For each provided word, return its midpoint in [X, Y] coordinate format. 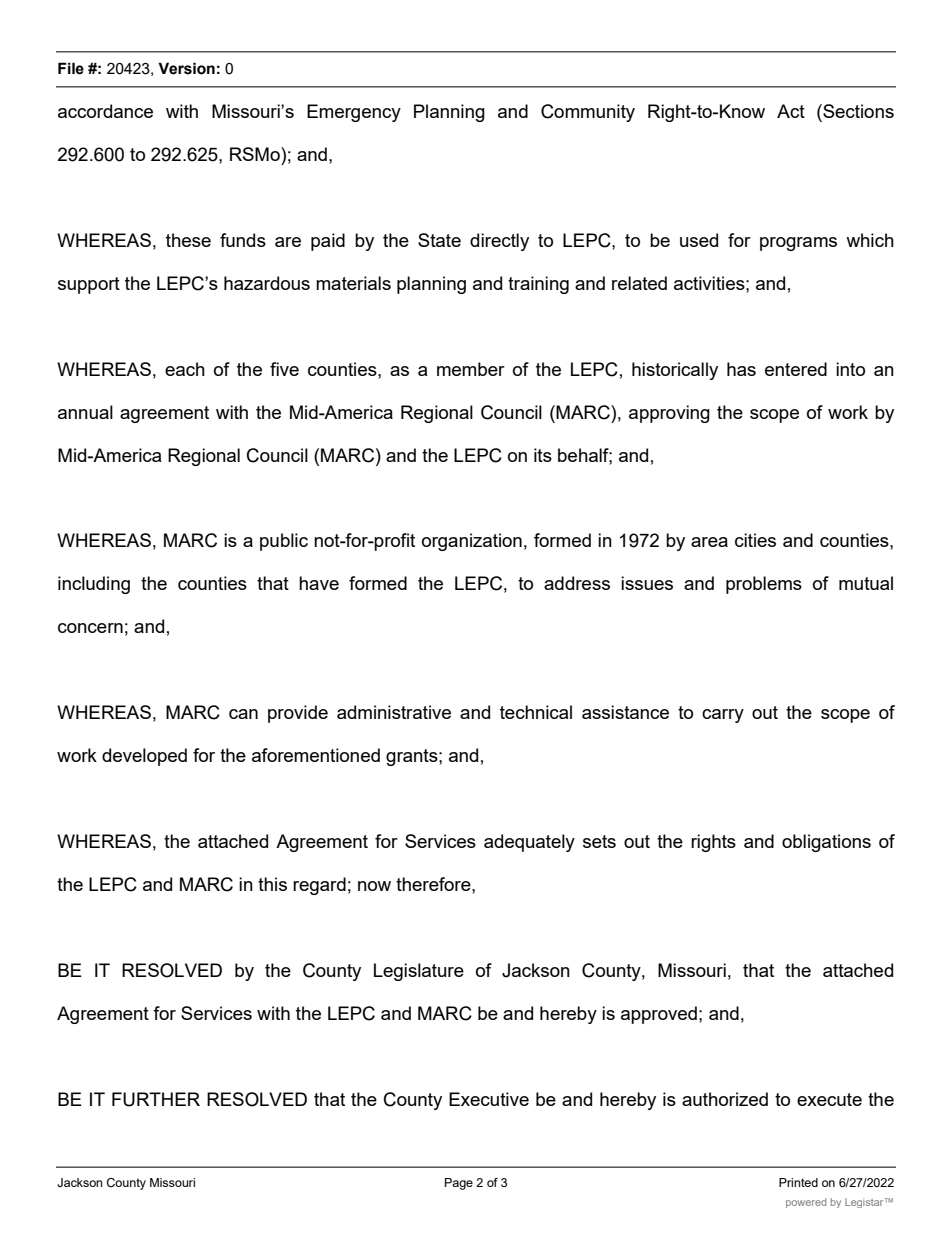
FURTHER [156, 1099]
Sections [857, 111]
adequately [529, 843]
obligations [826, 843]
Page [459, 1184]
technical [536, 712]
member [471, 369]
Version [186, 68]
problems [764, 585]
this [272, 884]
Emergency [354, 113]
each [185, 369]
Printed [798, 1182]
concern [90, 628]
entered [796, 369]
